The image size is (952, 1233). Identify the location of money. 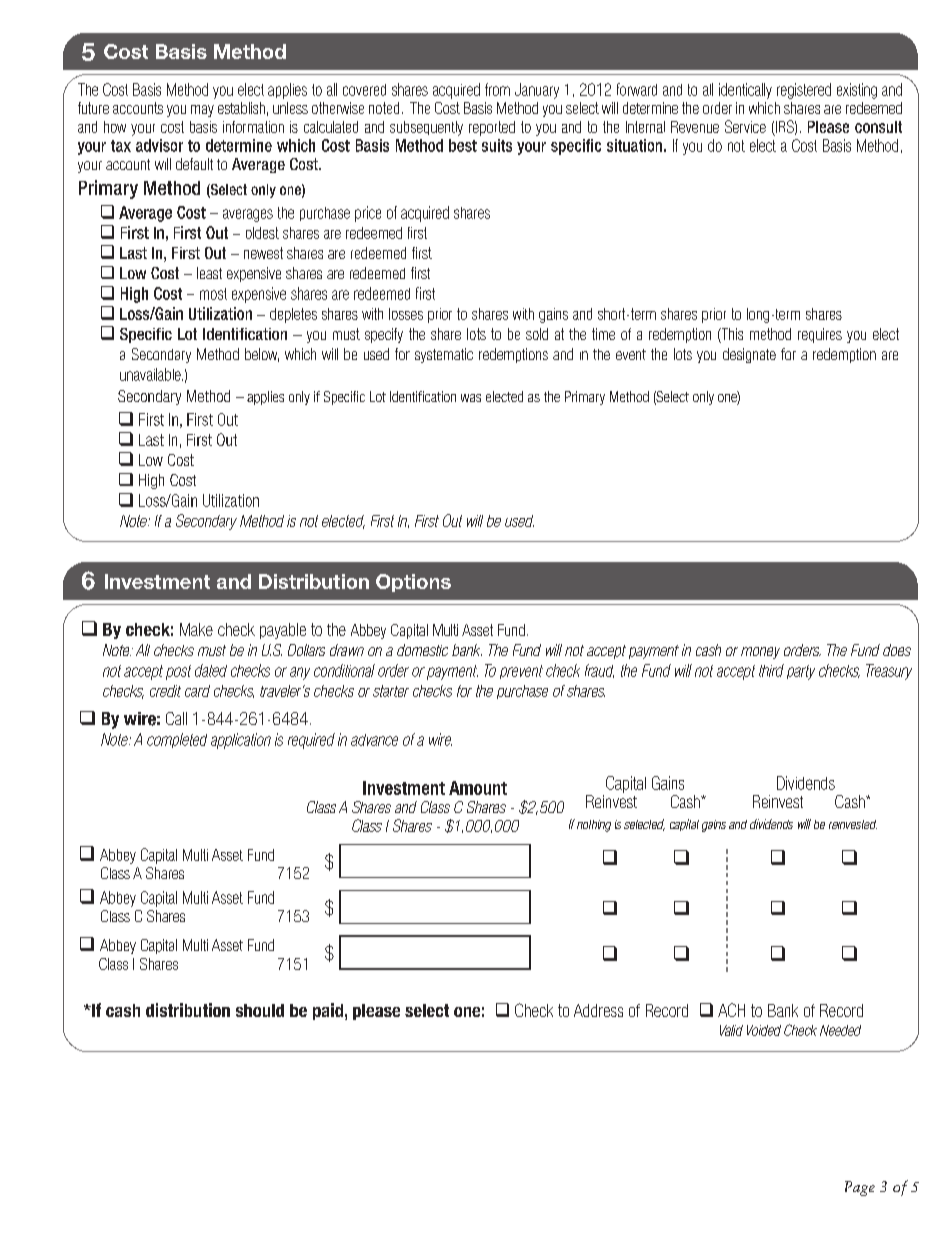
(760, 653).
